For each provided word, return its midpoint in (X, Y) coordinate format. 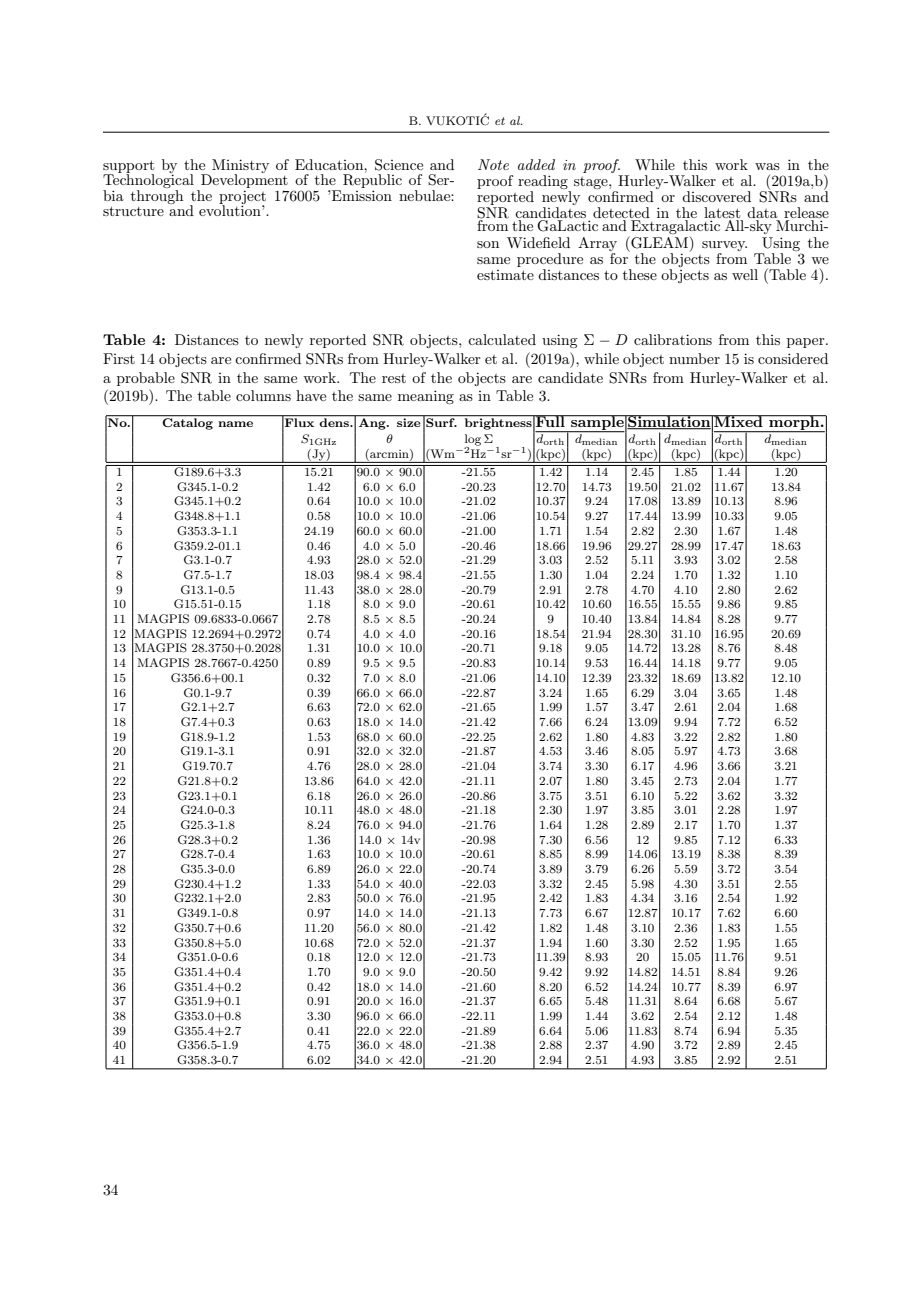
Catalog (187, 423)
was (767, 166)
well (745, 274)
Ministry (240, 167)
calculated (502, 339)
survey (724, 246)
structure (133, 211)
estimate (505, 275)
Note (493, 164)
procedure (550, 260)
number (694, 358)
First (119, 358)
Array (597, 244)
